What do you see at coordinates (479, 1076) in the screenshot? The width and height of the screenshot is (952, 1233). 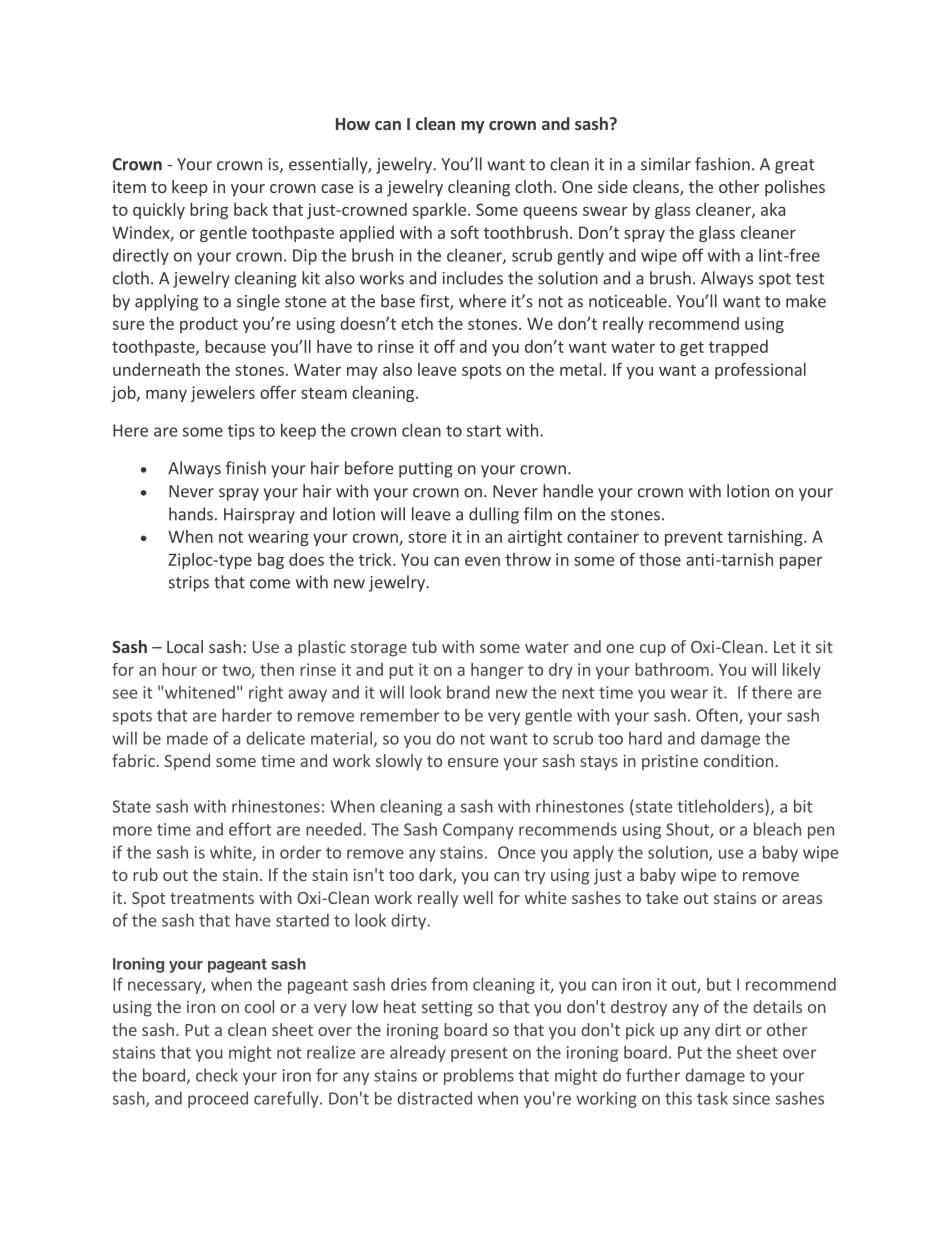 I see `problems` at bounding box center [479, 1076].
